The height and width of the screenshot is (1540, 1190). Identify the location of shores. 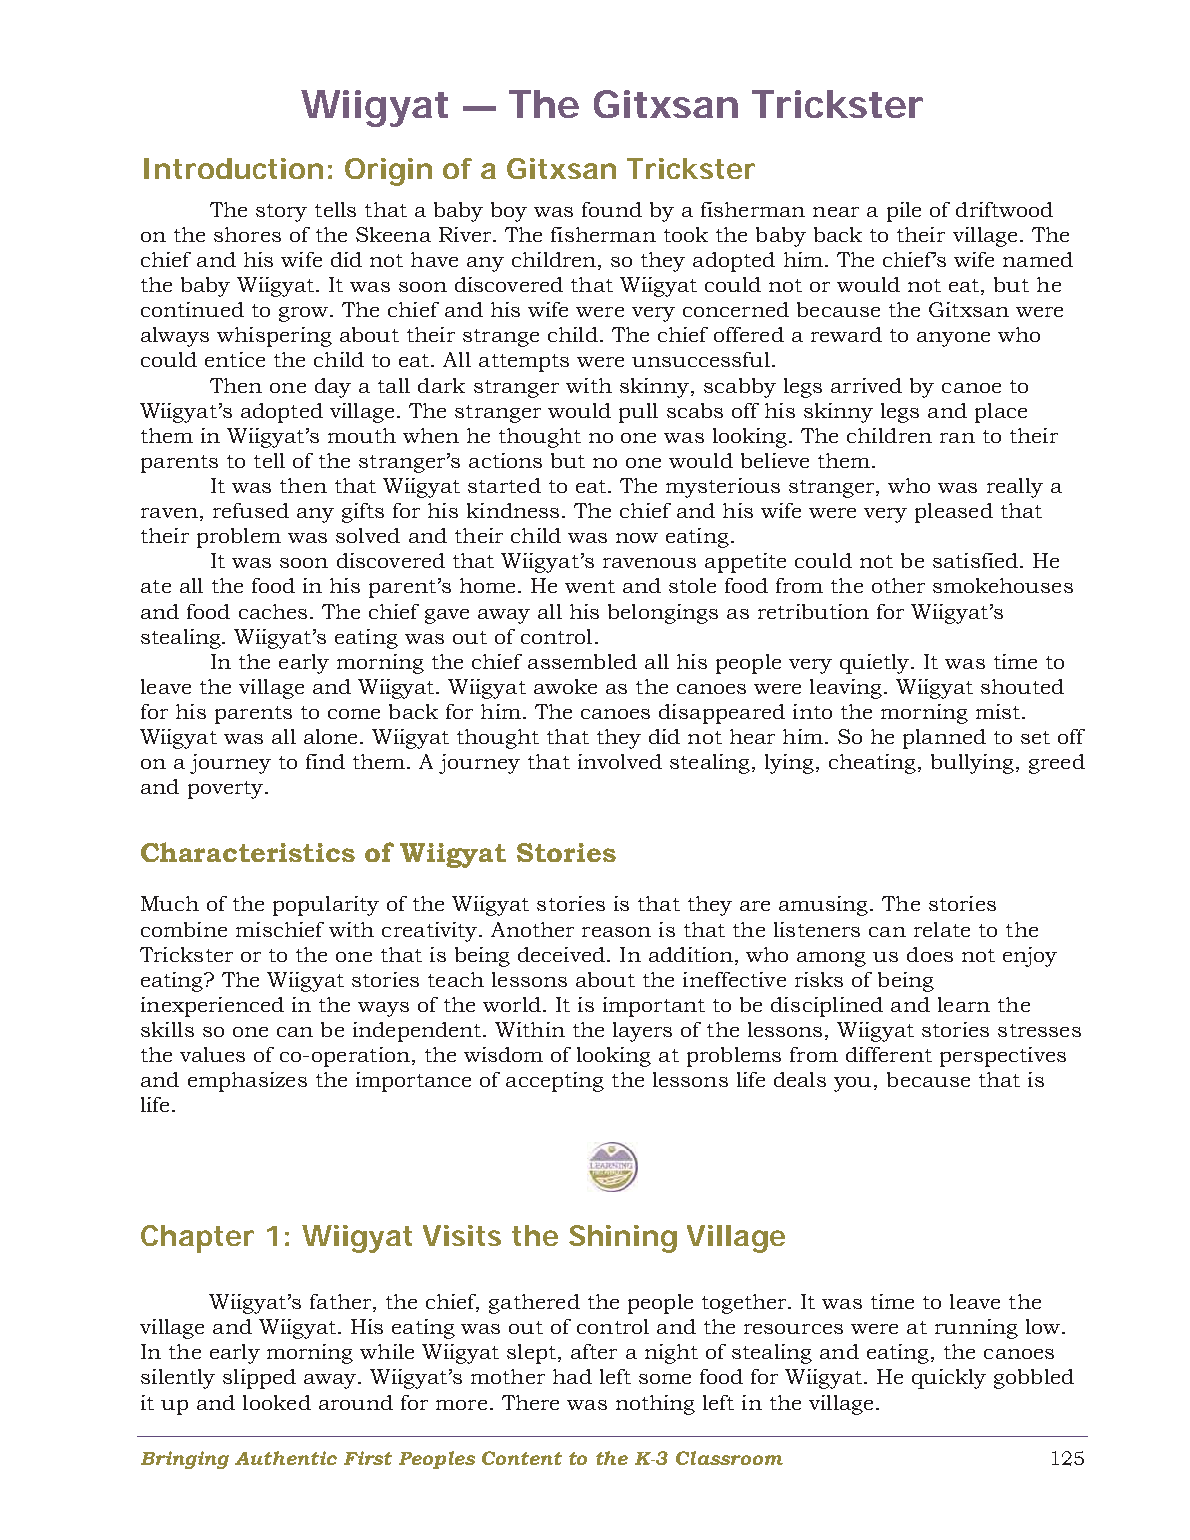
(247, 234).
